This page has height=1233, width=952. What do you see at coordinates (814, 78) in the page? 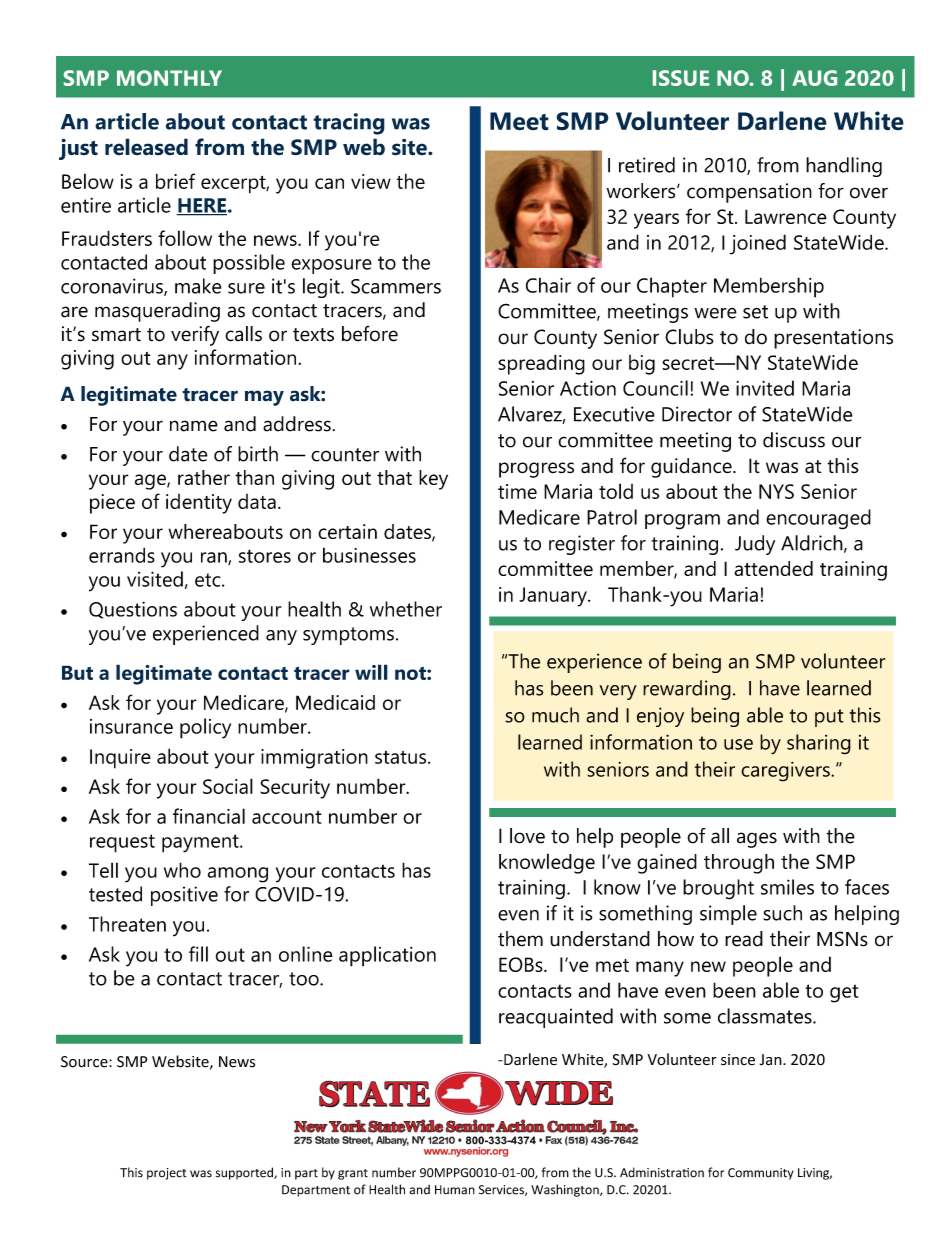
I see `AUG` at bounding box center [814, 78].
